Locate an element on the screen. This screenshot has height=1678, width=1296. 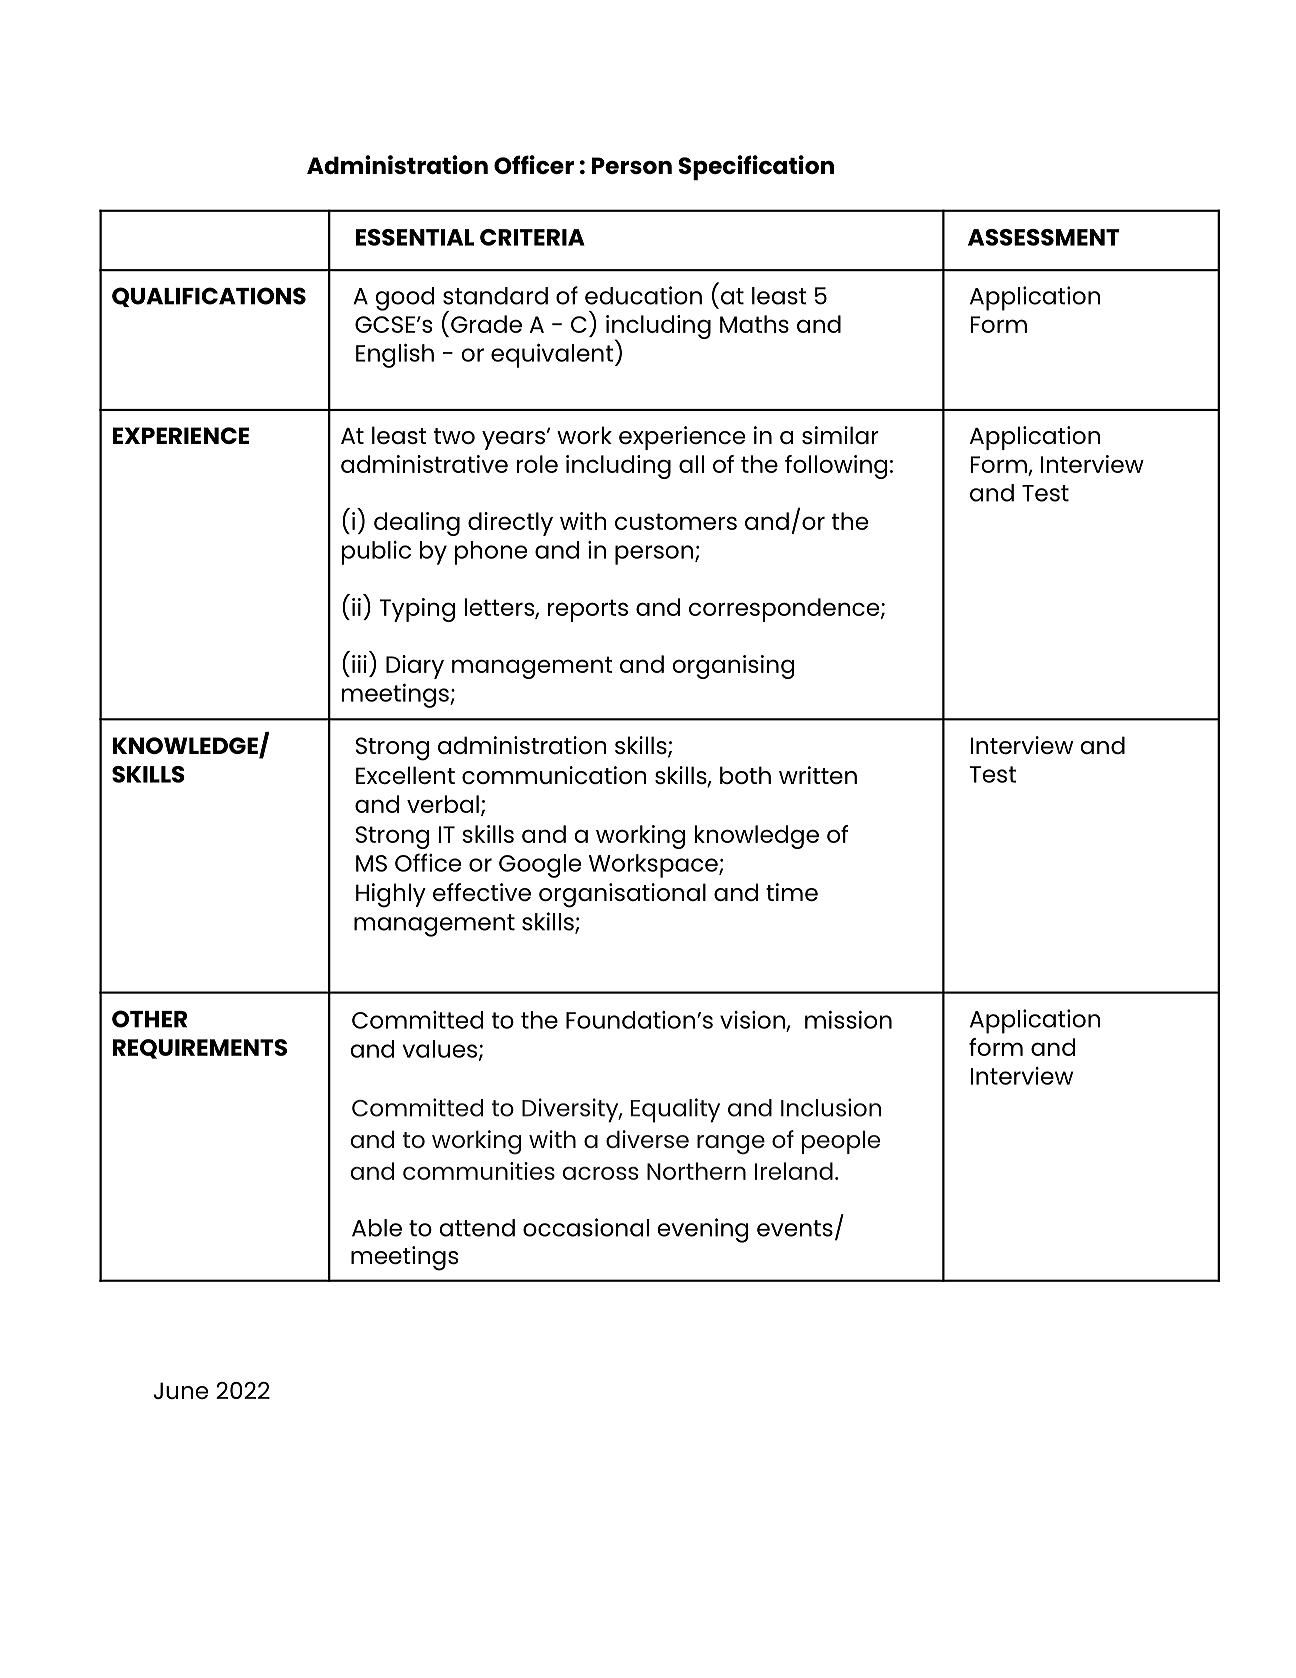
mission is located at coordinates (848, 1020).
